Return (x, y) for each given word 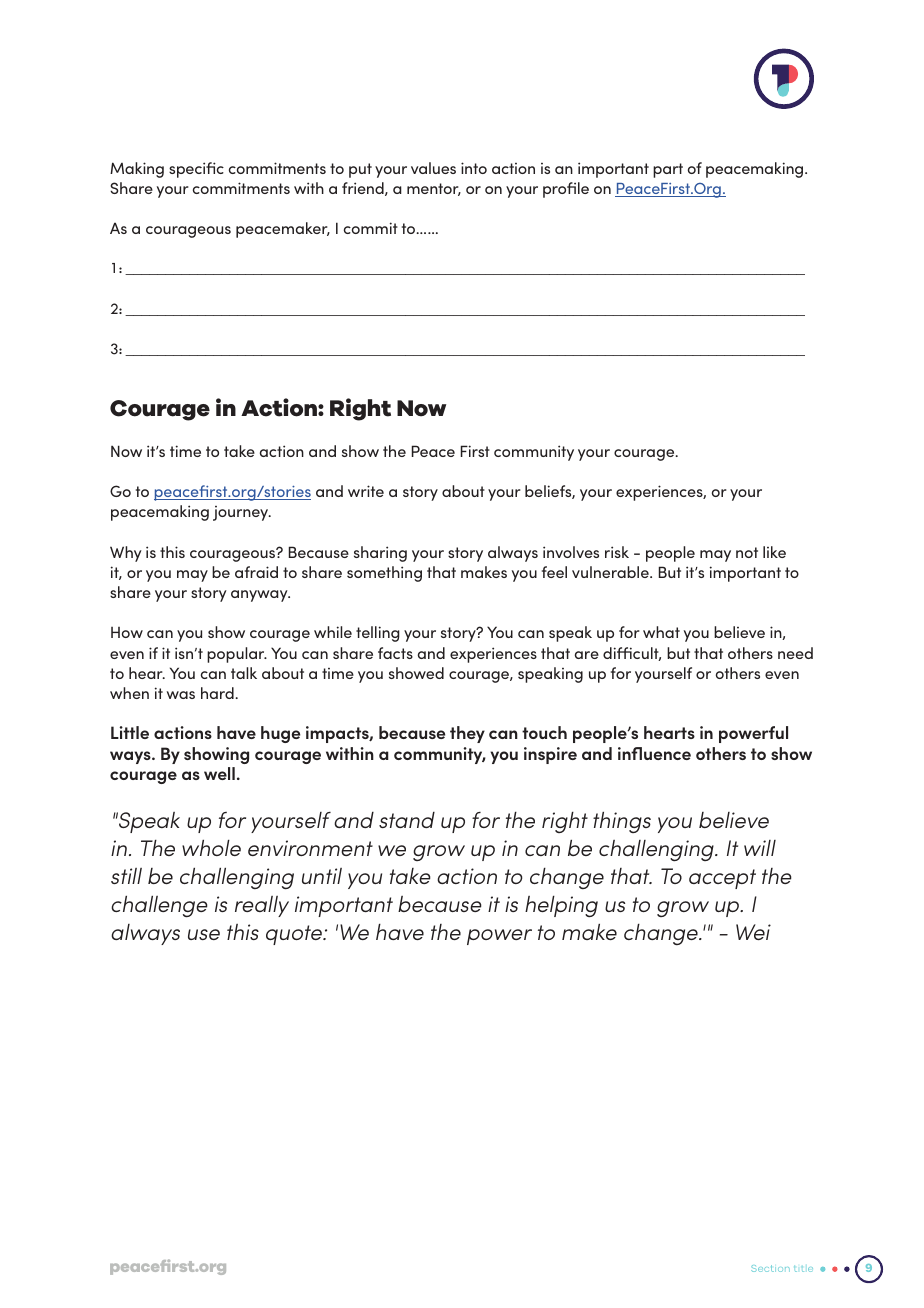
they (467, 734)
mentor (434, 189)
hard (218, 693)
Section (770, 1268)
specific (196, 170)
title (803, 1269)
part (668, 170)
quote (295, 935)
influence (654, 753)
